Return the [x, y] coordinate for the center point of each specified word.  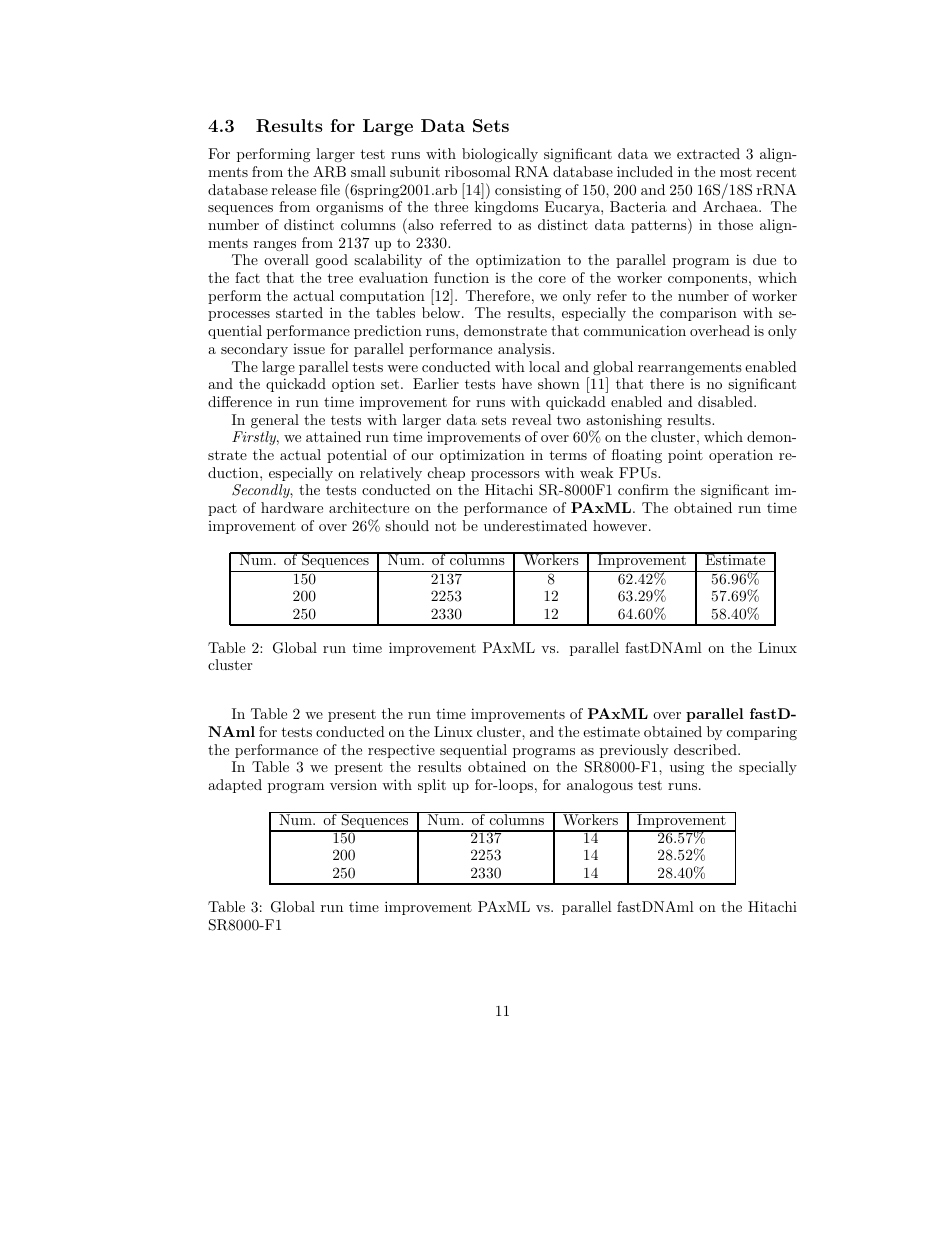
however [621, 525]
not [445, 526]
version [353, 784]
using [687, 768]
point [685, 456]
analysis [525, 350]
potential [357, 456]
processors [505, 476]
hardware [292, 507]
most [736, 172]
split [432, 786]
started [299, 312]
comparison [698, 314]
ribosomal [478, 171]
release [294, 189]
